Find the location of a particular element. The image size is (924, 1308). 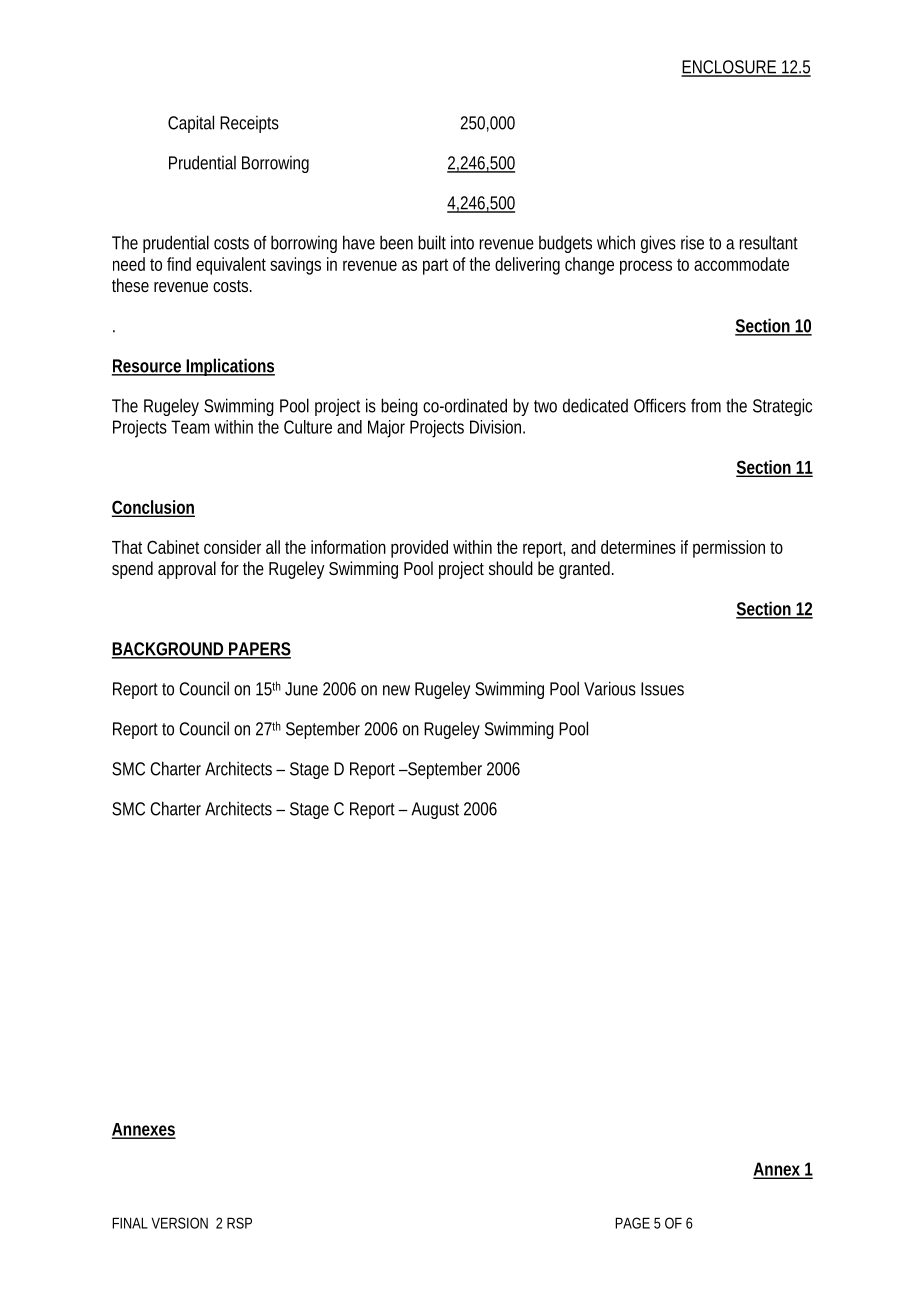

Capital is located at coordinates (191, 124).
